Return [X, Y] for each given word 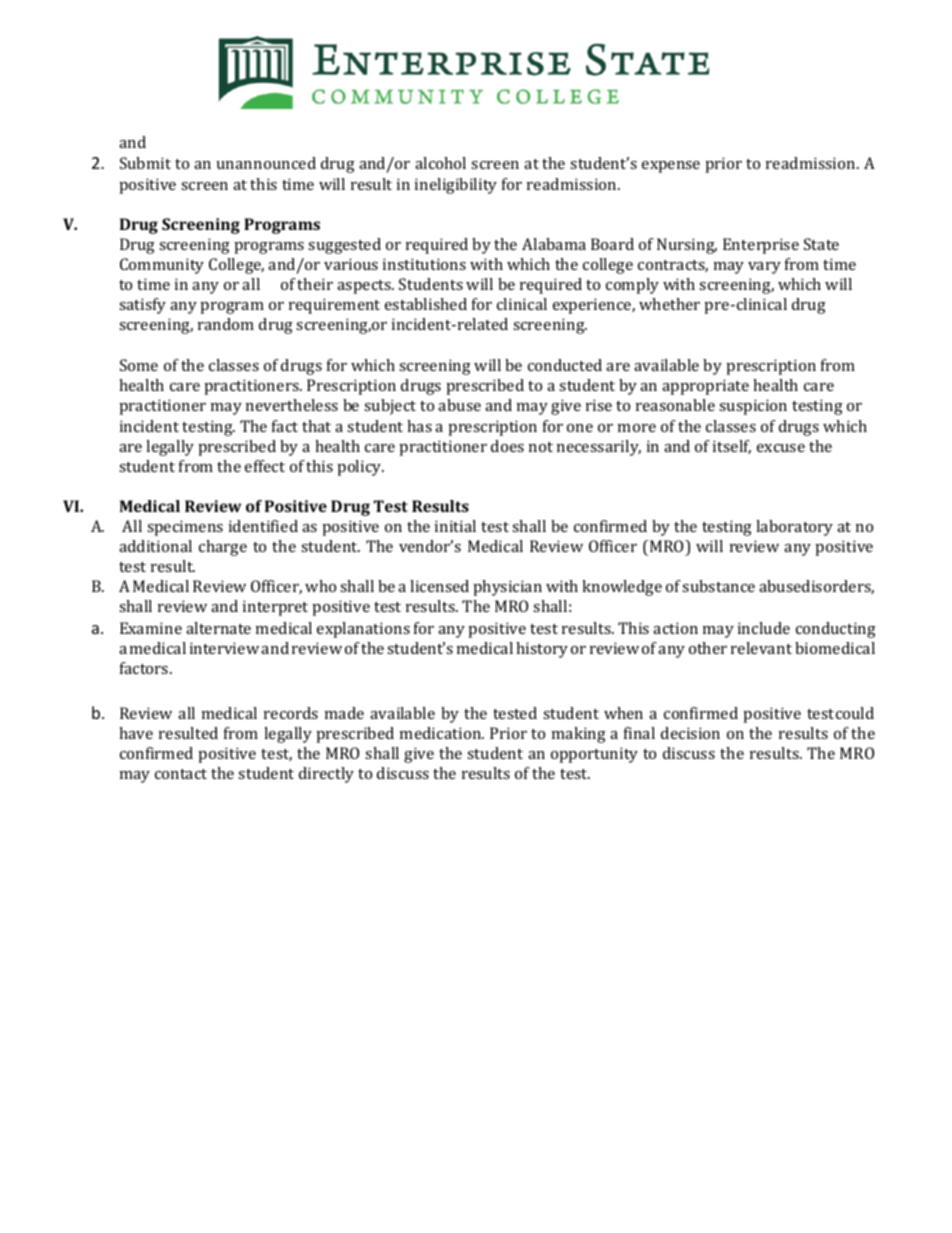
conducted [565, 365]
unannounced [266, 163]
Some [139, 365]
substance [718, 586]
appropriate [705, 387]
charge [223, 548]
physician [507, 588]
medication [441, 733]
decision [690, 733]
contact [181, 774]
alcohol [440, 163]
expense [671, 167]
